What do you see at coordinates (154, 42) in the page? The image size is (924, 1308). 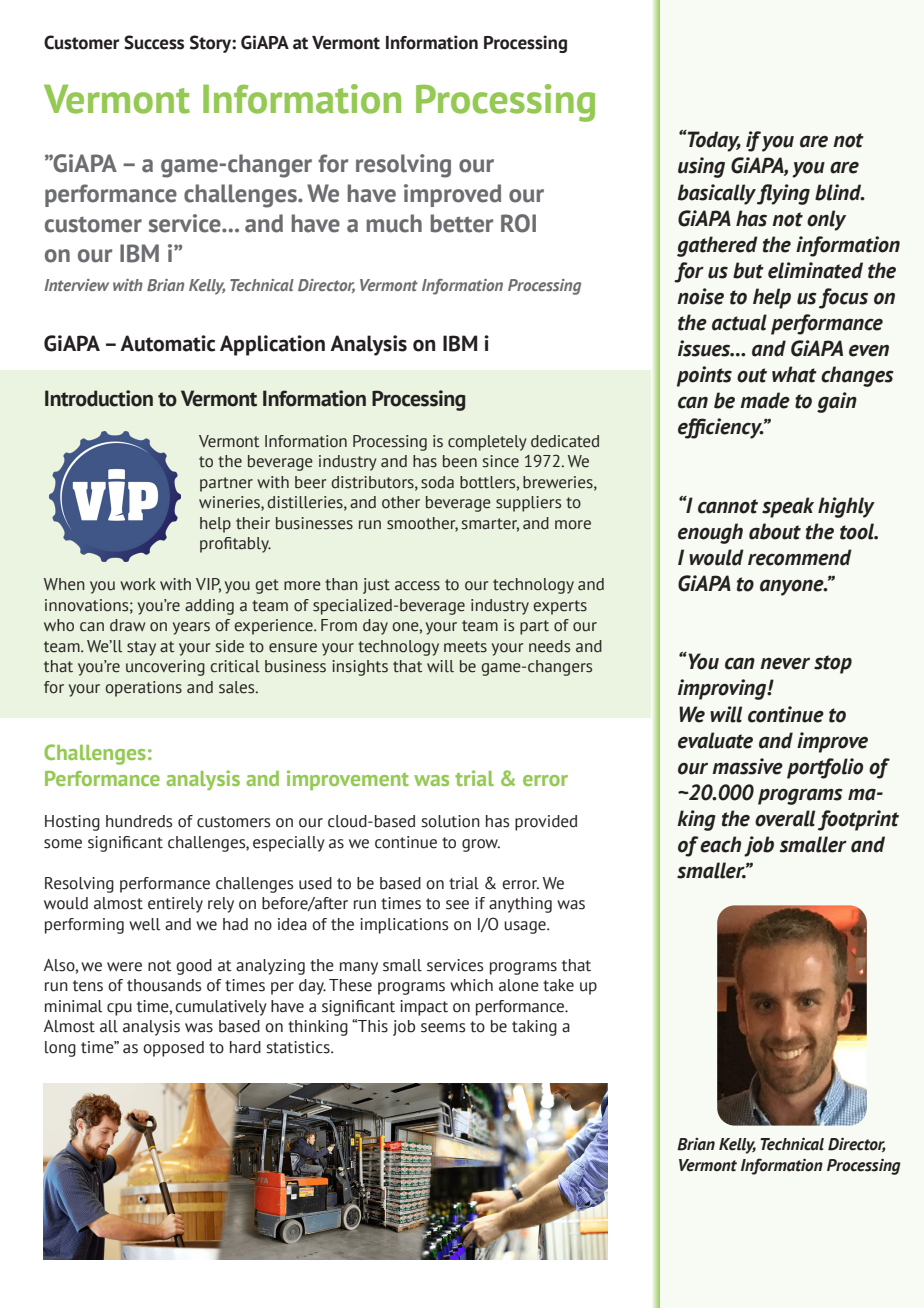 I see `Success` at bounding box center [154, 42].
